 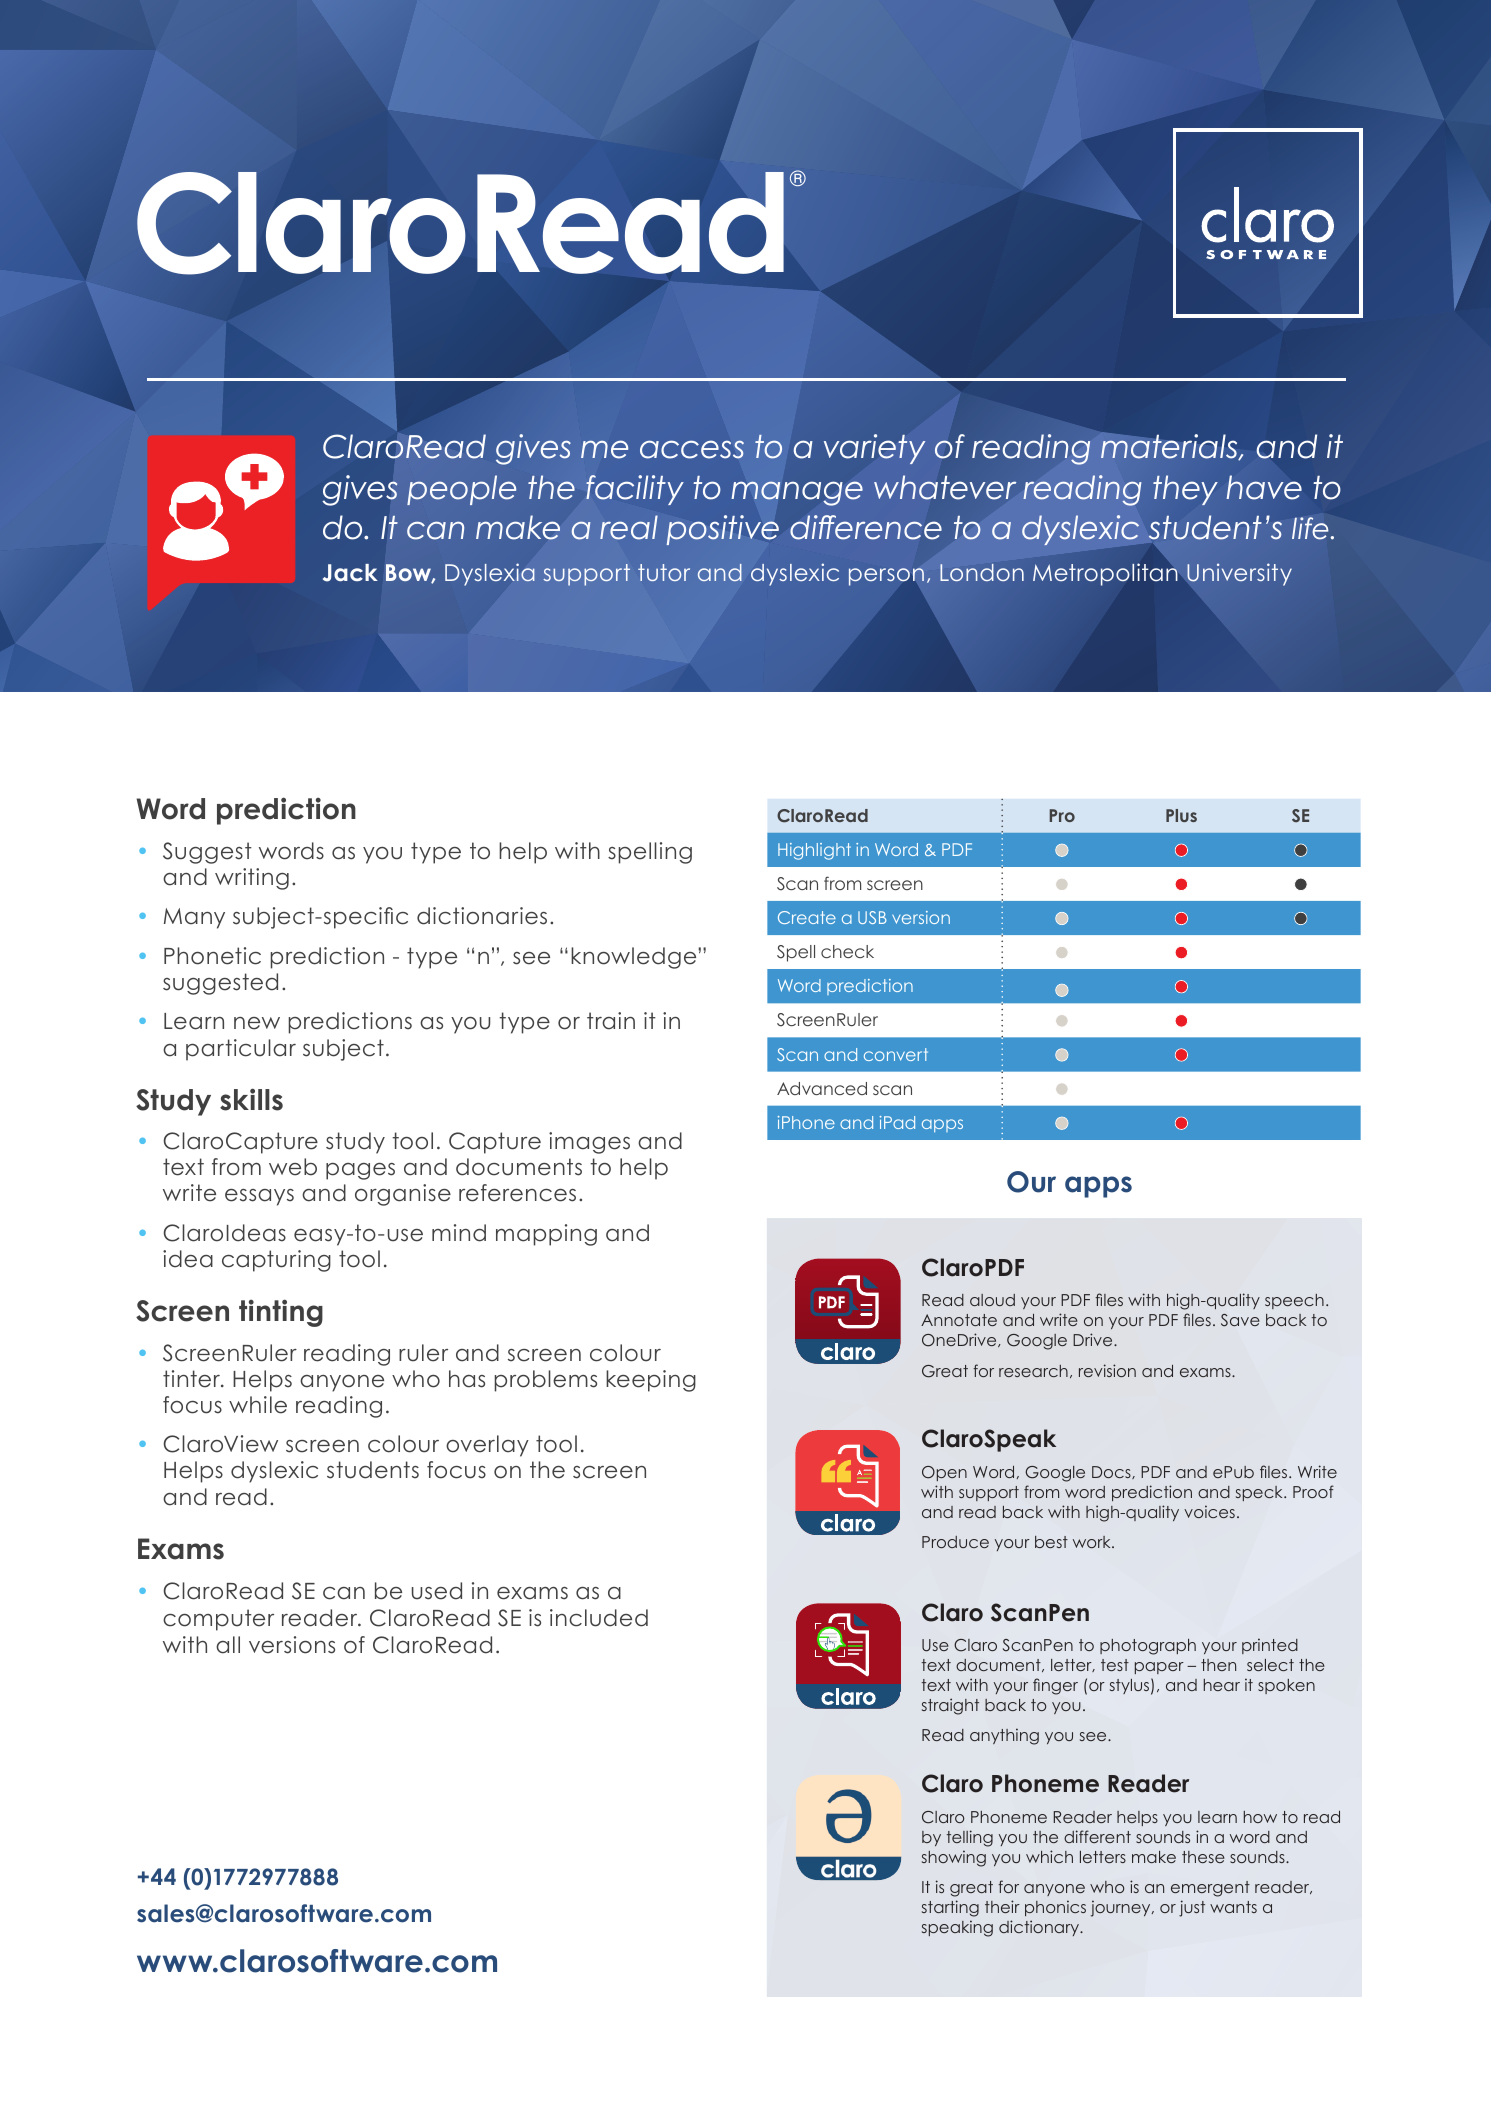 I want to click on manage, so click(x=797, y=493).
